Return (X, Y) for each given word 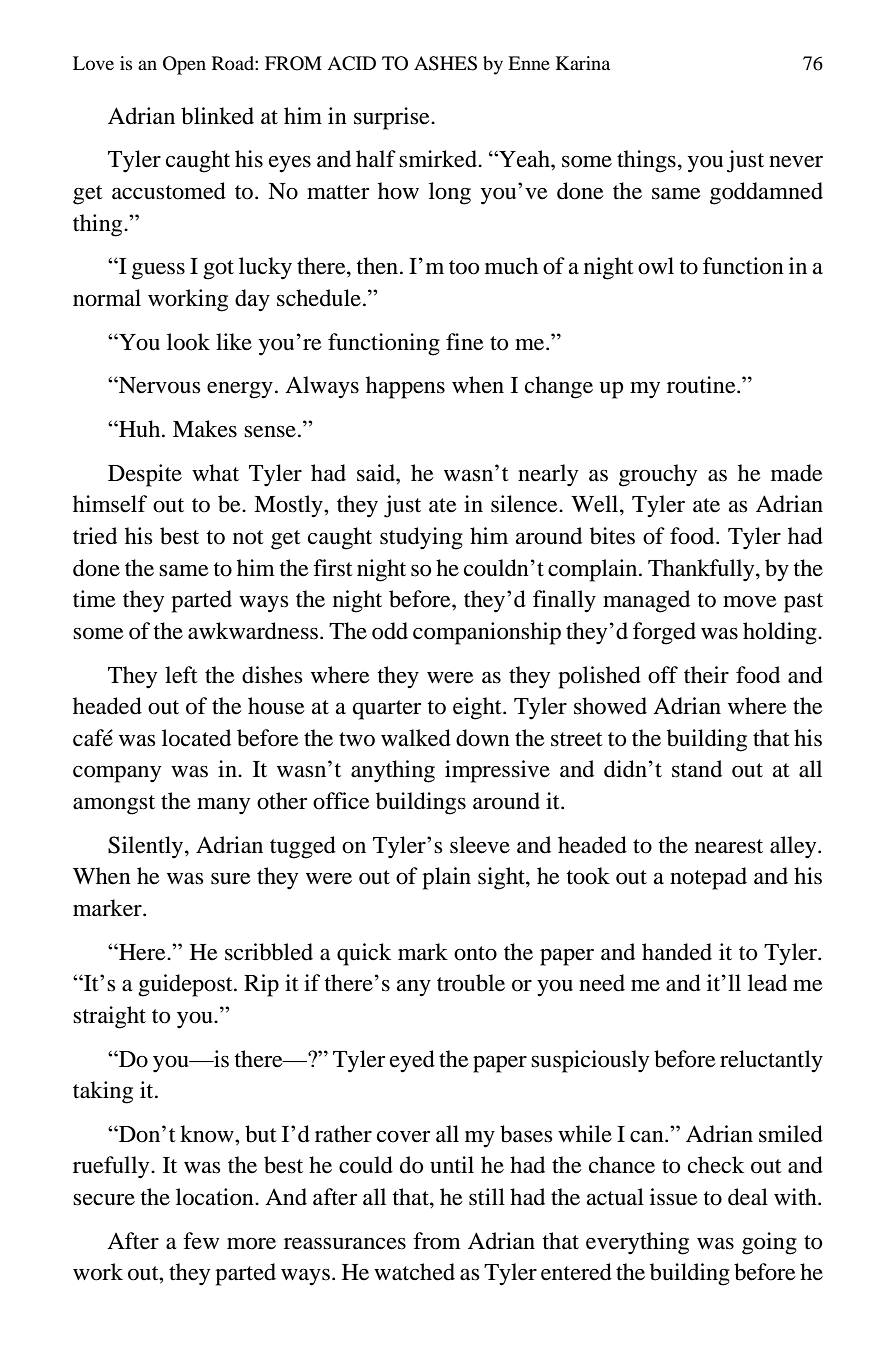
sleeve (480, 845)
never (796, 162)
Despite (145, 475)
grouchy (658, 475)
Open (184, 65)
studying (421, 538)
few (201, 1241)
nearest (729, 846)
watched (414, 1272)
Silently (147, 847)
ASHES (445, 63)
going (769, 1243)
